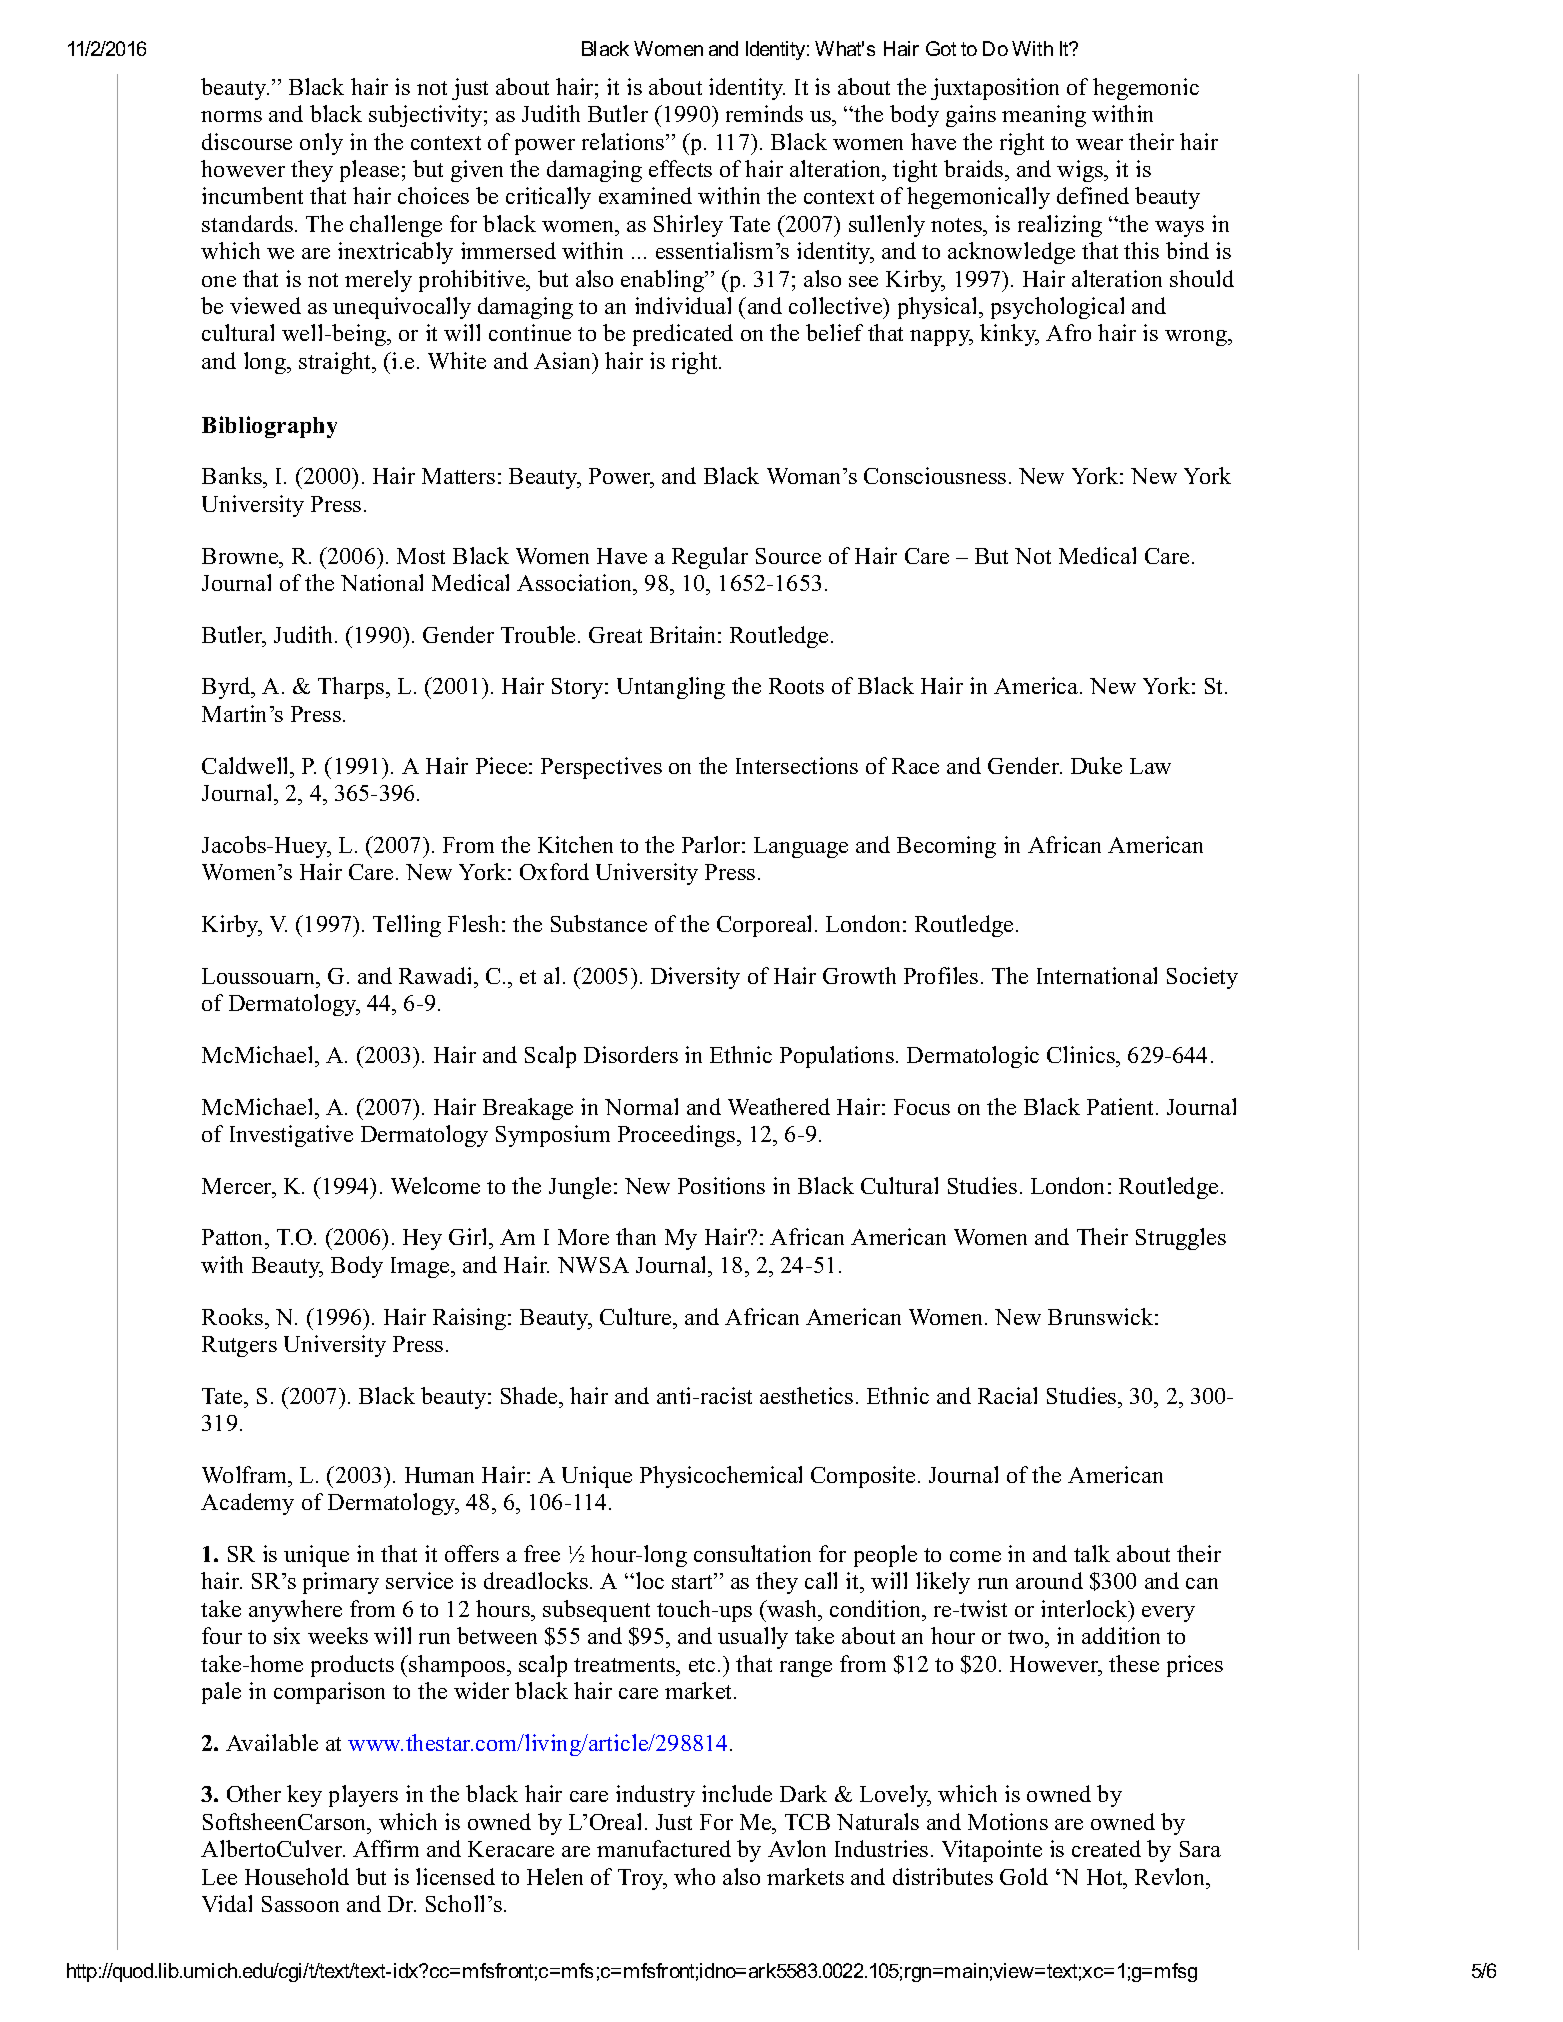 This screenshot has width=1563, height=2022. I want to click on Struggles, so click(1181, 1239).
